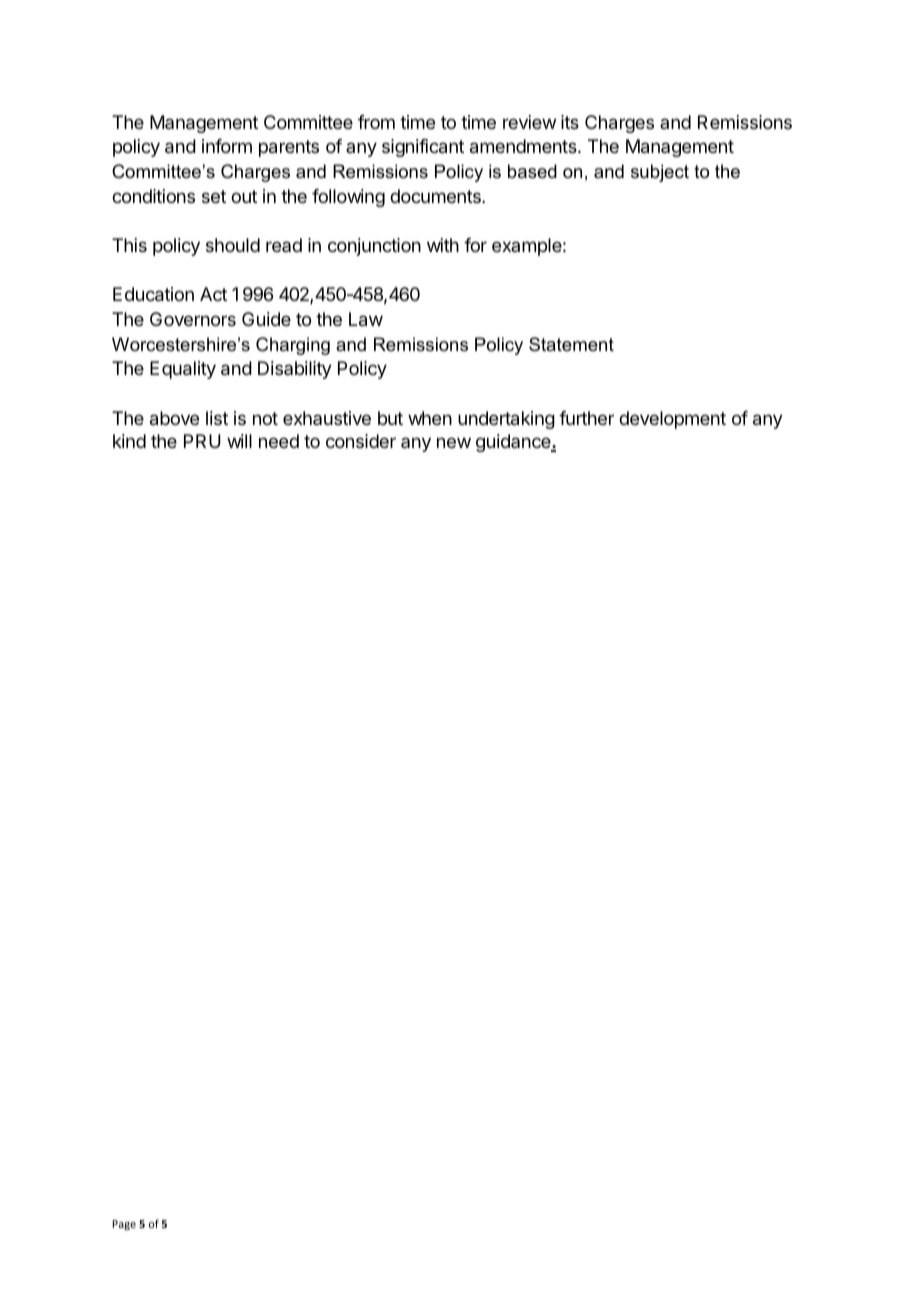  Describe the element at coordinates (672, 420) in the image. I see `development` at that location.
